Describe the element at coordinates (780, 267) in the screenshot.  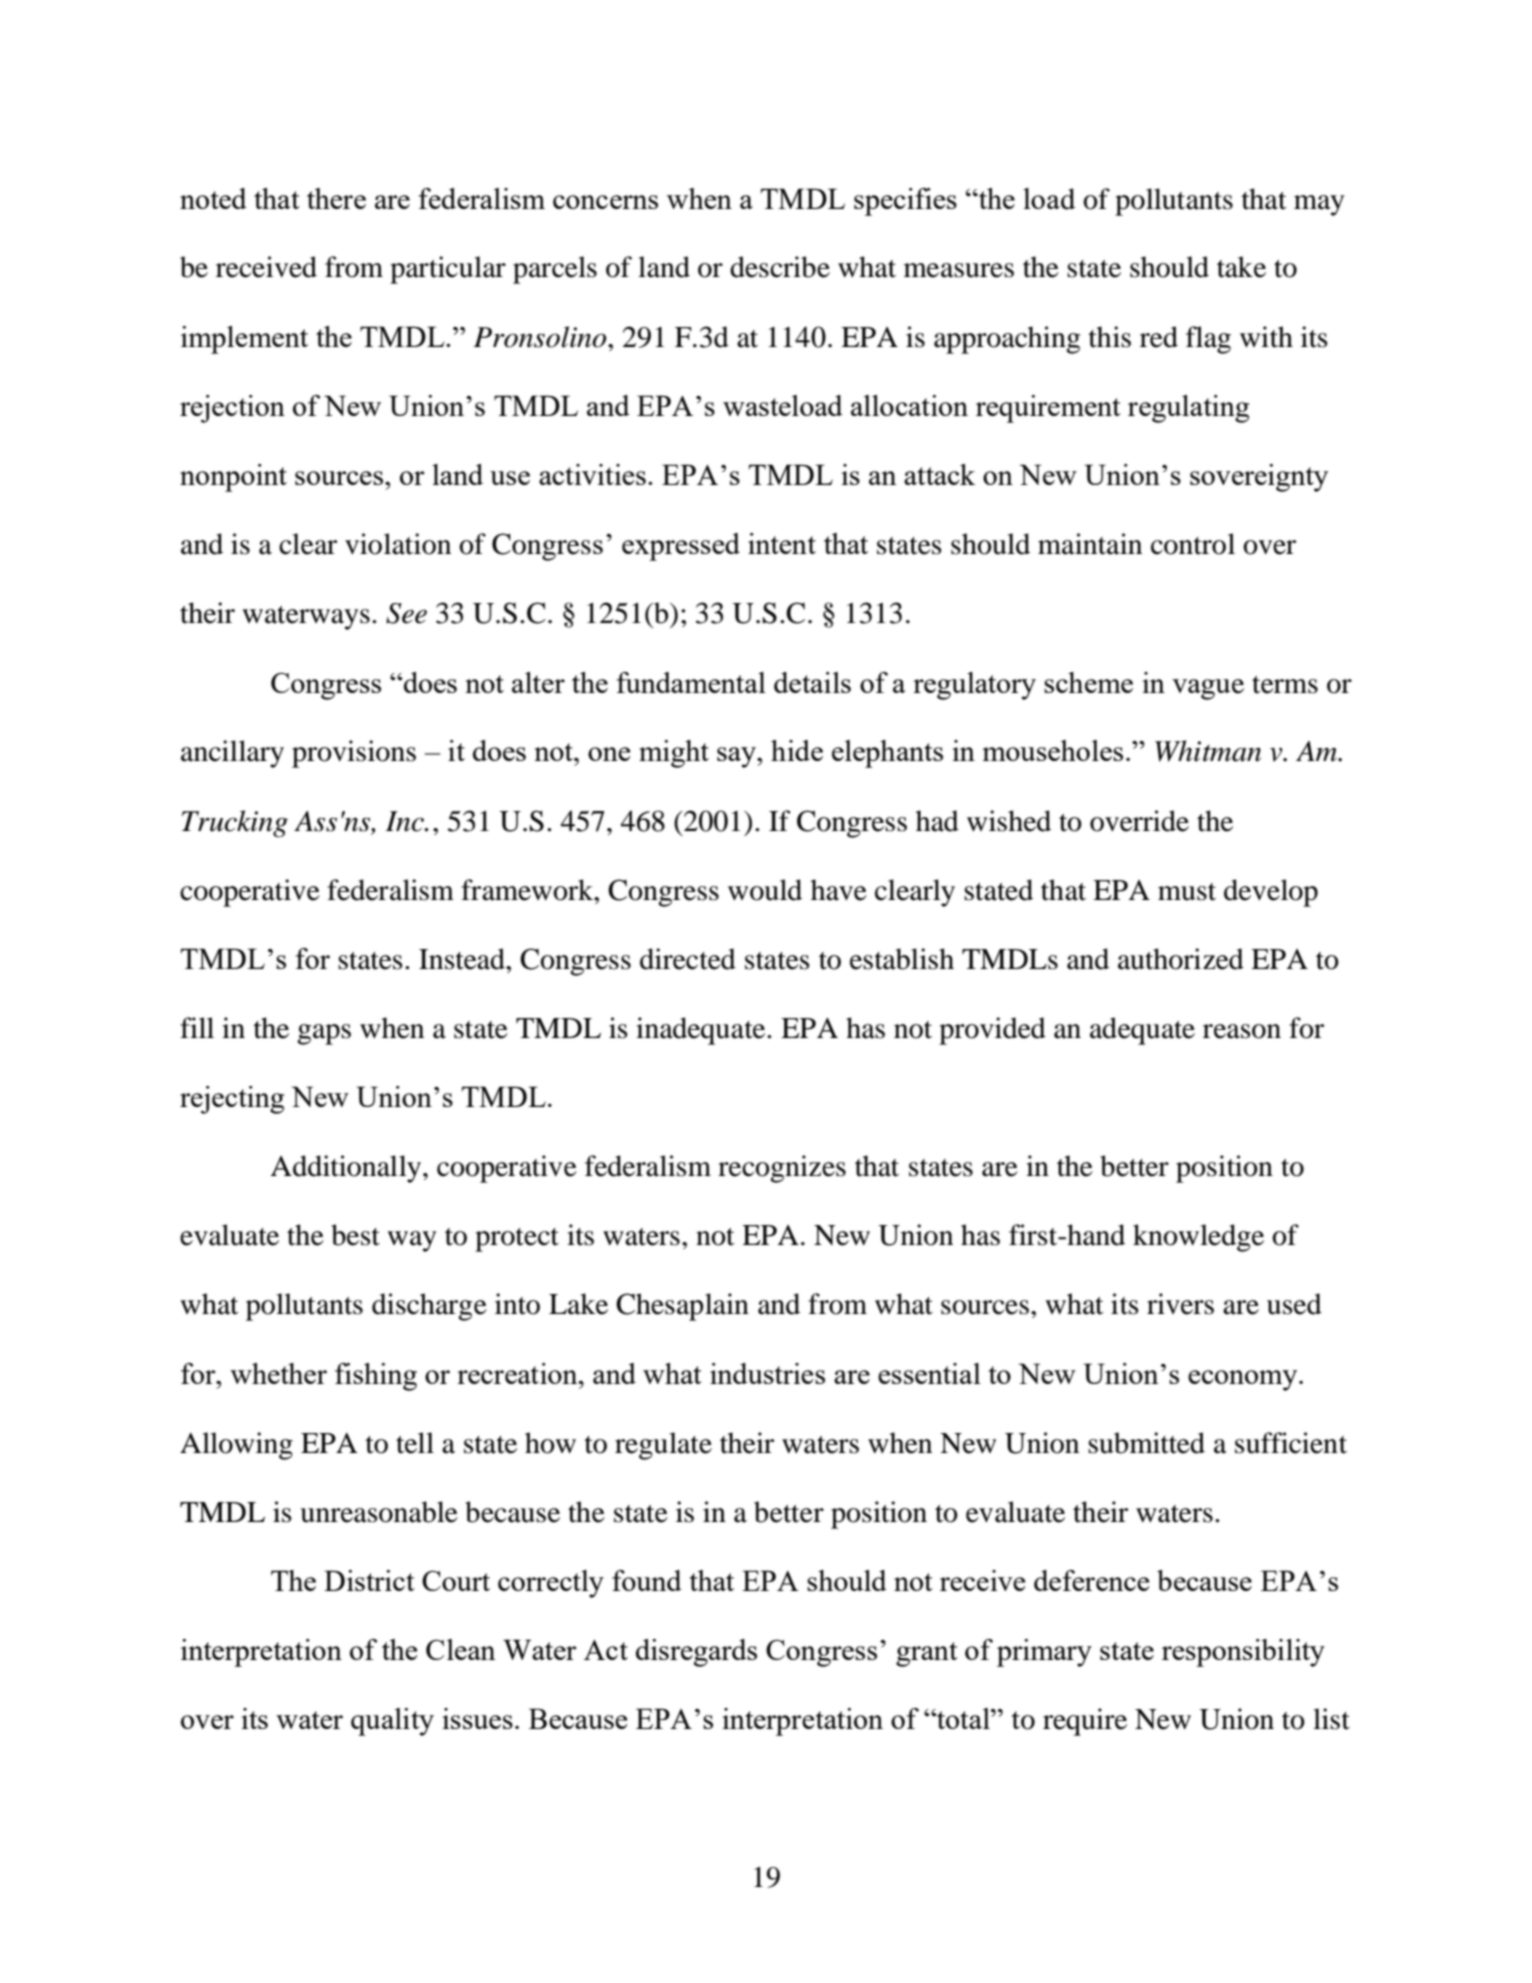
I see `describe` at that location.
